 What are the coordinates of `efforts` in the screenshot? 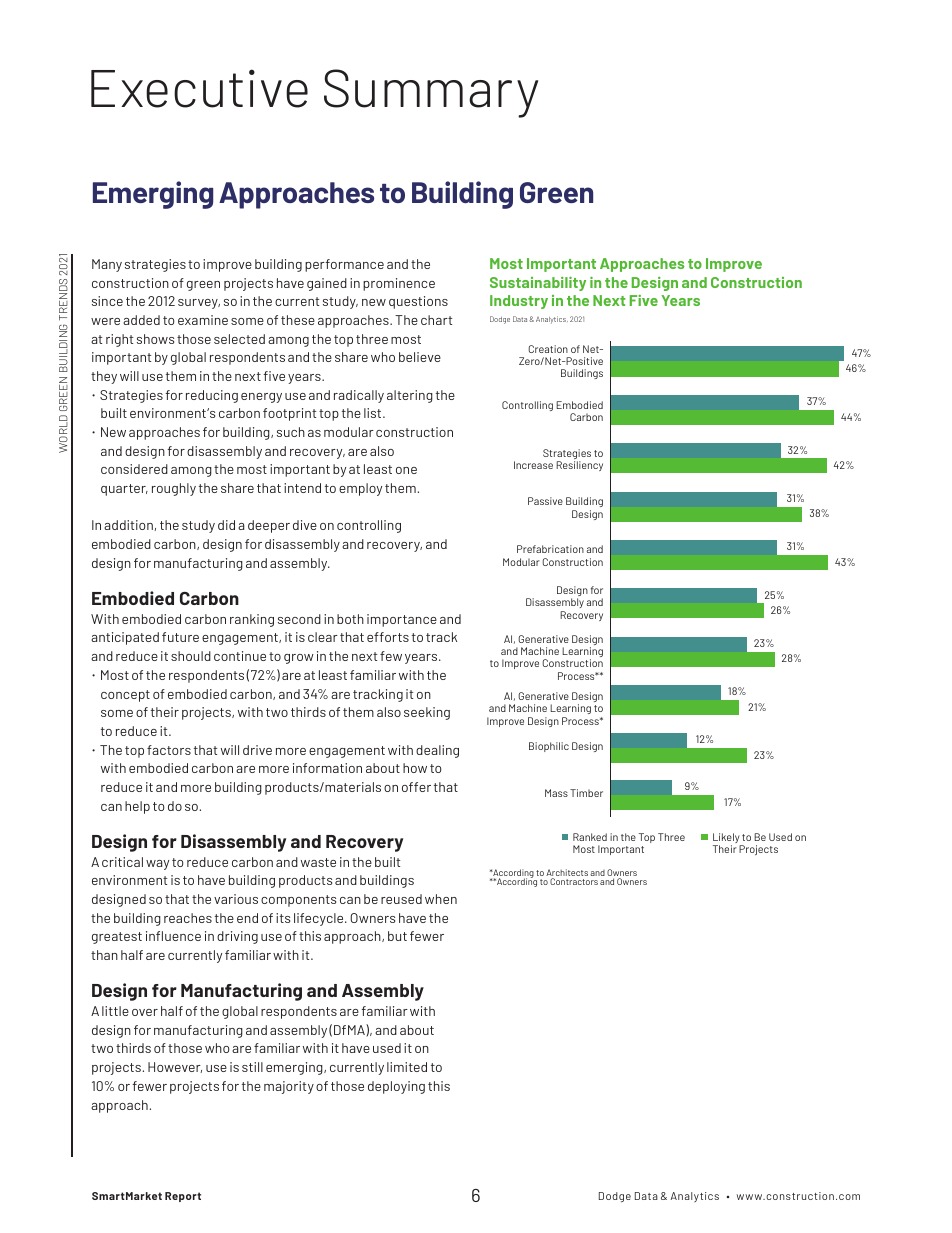 It's located at (388, 637).
